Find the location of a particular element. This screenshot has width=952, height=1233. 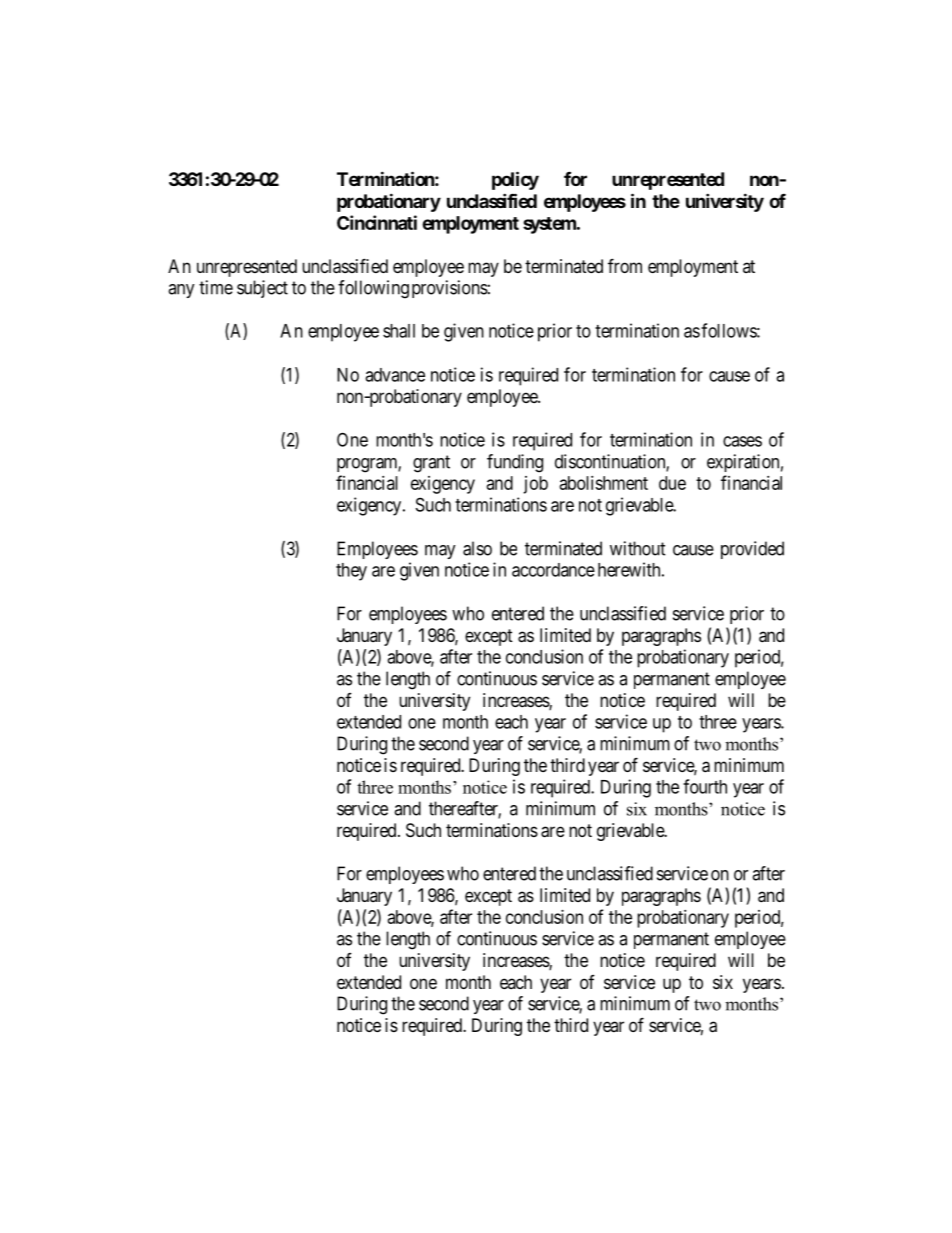

grant is located at coordinates (431, 464).
